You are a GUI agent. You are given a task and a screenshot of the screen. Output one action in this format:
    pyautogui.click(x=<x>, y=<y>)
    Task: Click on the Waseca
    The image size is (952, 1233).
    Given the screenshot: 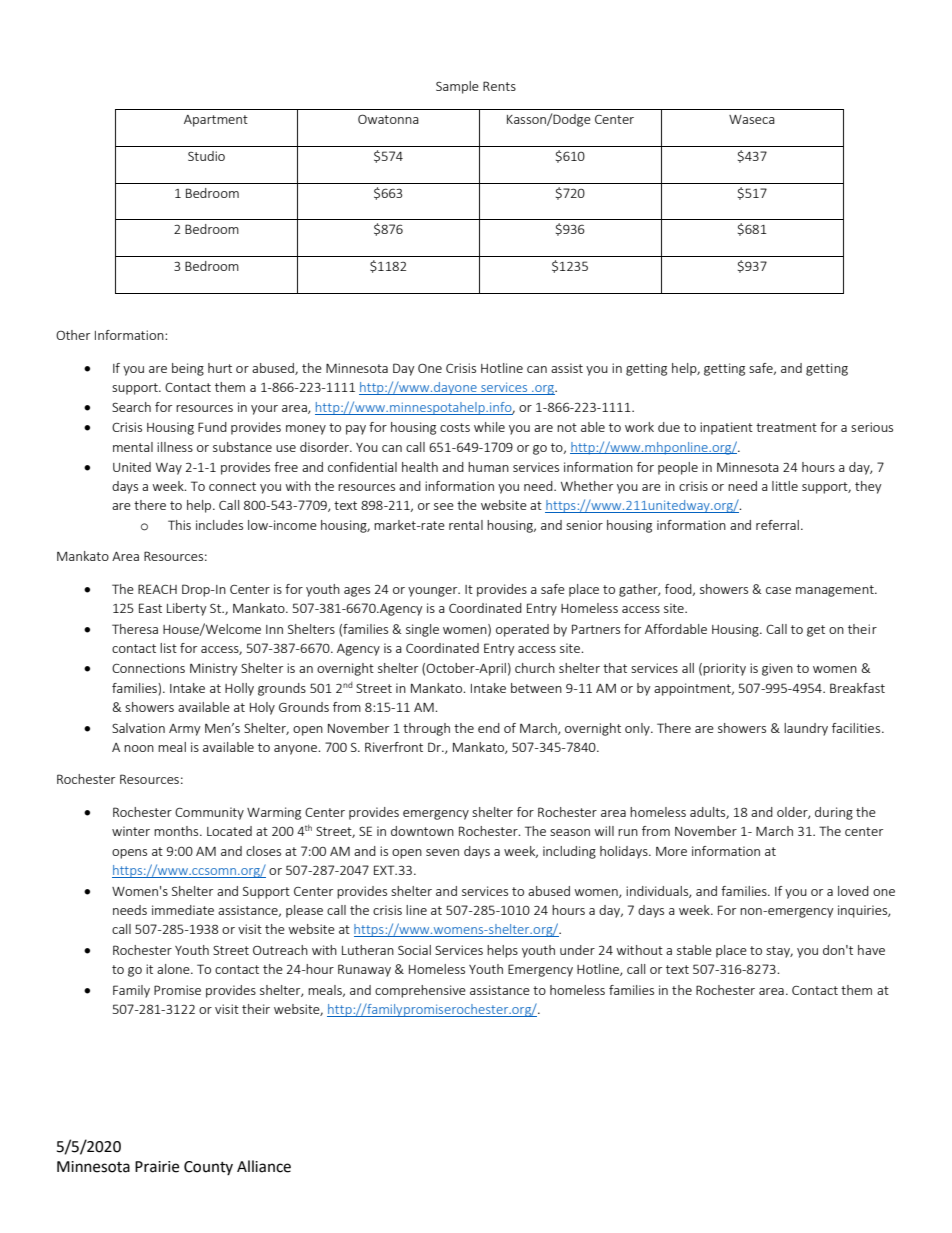 What is the action you would take?
    pyautogui.click(x=752, y=119)
